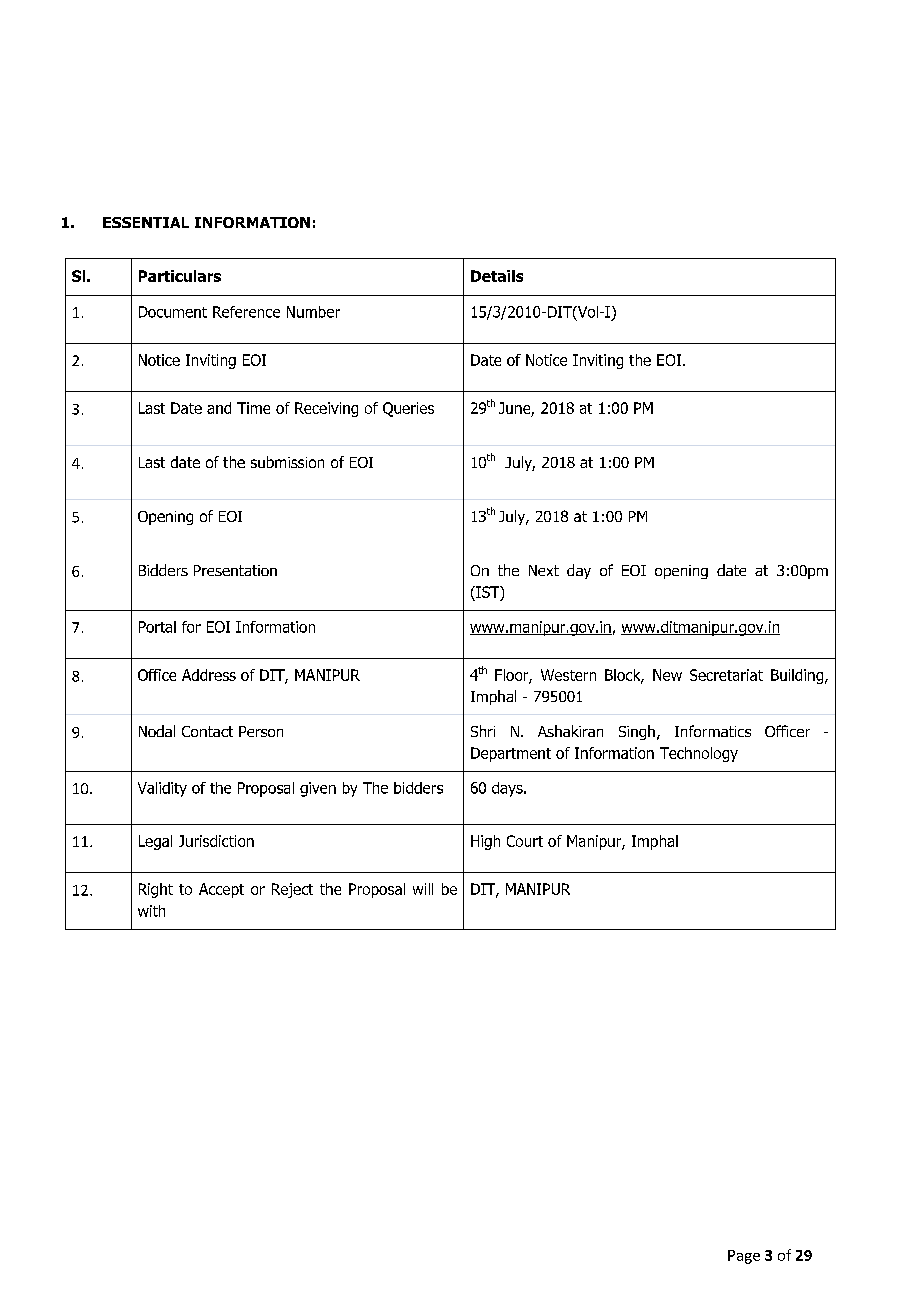  What do you see at coordinates (497, 276) in the page?
I see `Details` at bounding box center [497, 276].
